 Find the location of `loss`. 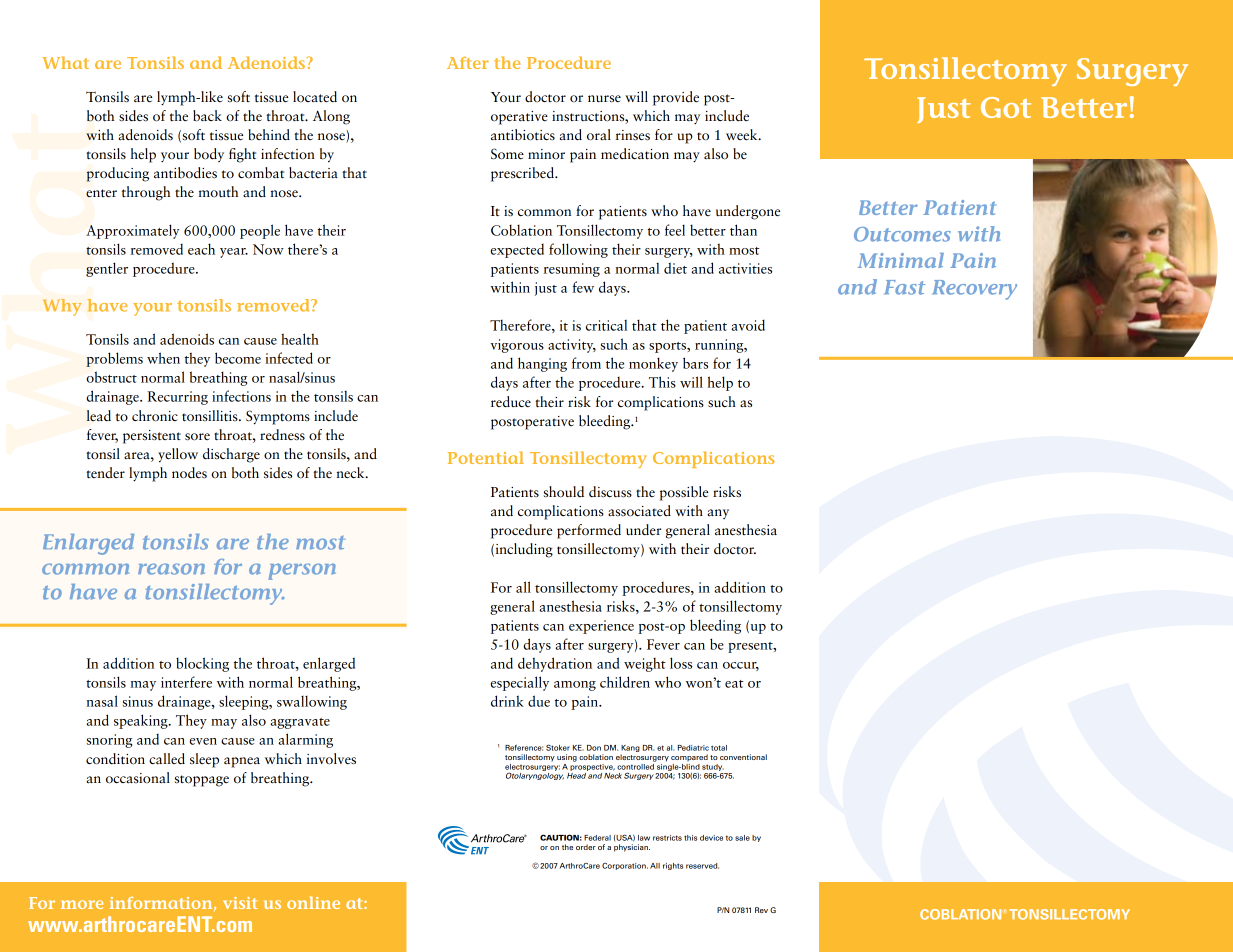

loss is located at coordinates (681, 663).
